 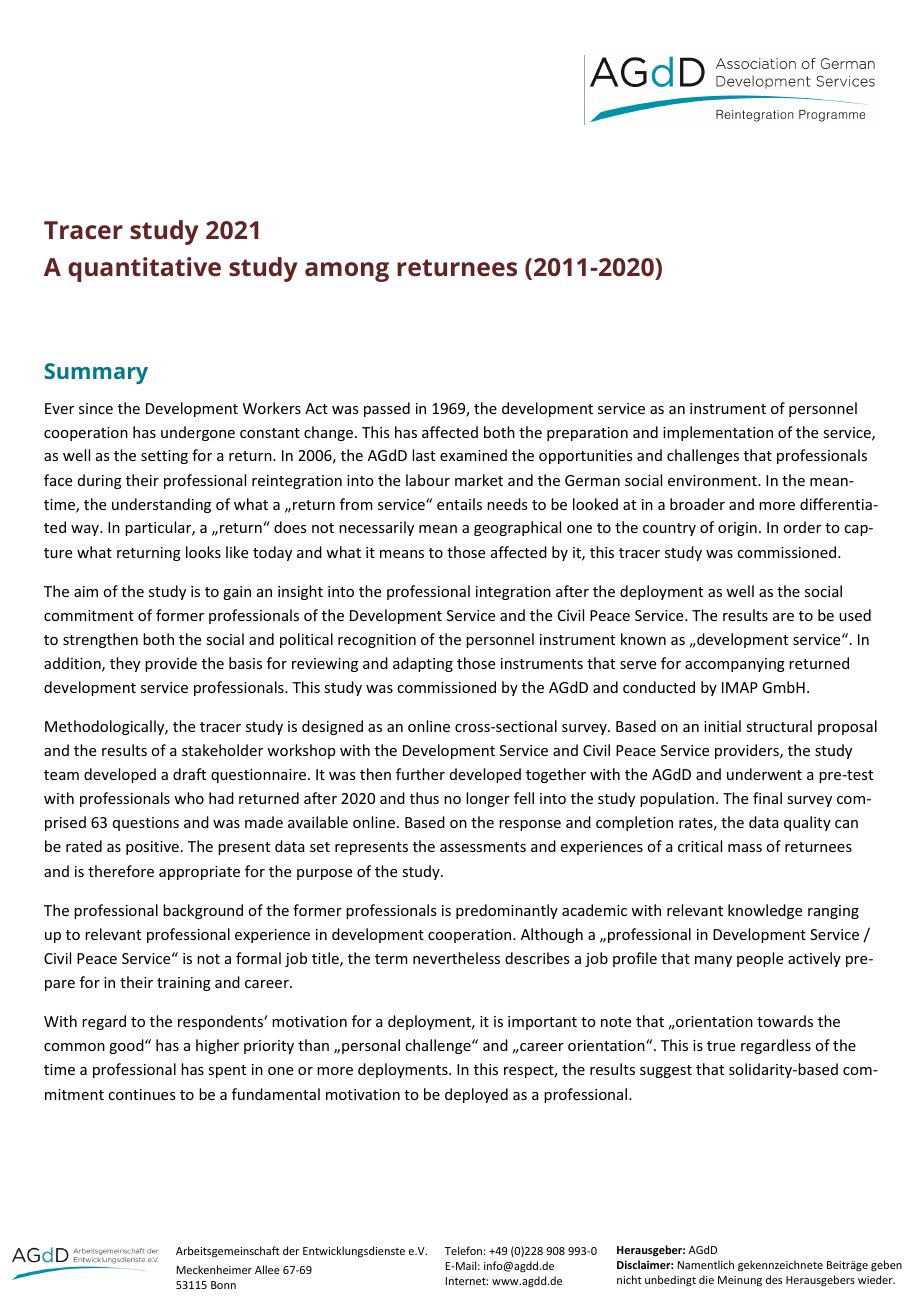 What do you see at coordinates (785, 1021) in the screenshot?
I see `towards` at bounding box center [785, 1021].
